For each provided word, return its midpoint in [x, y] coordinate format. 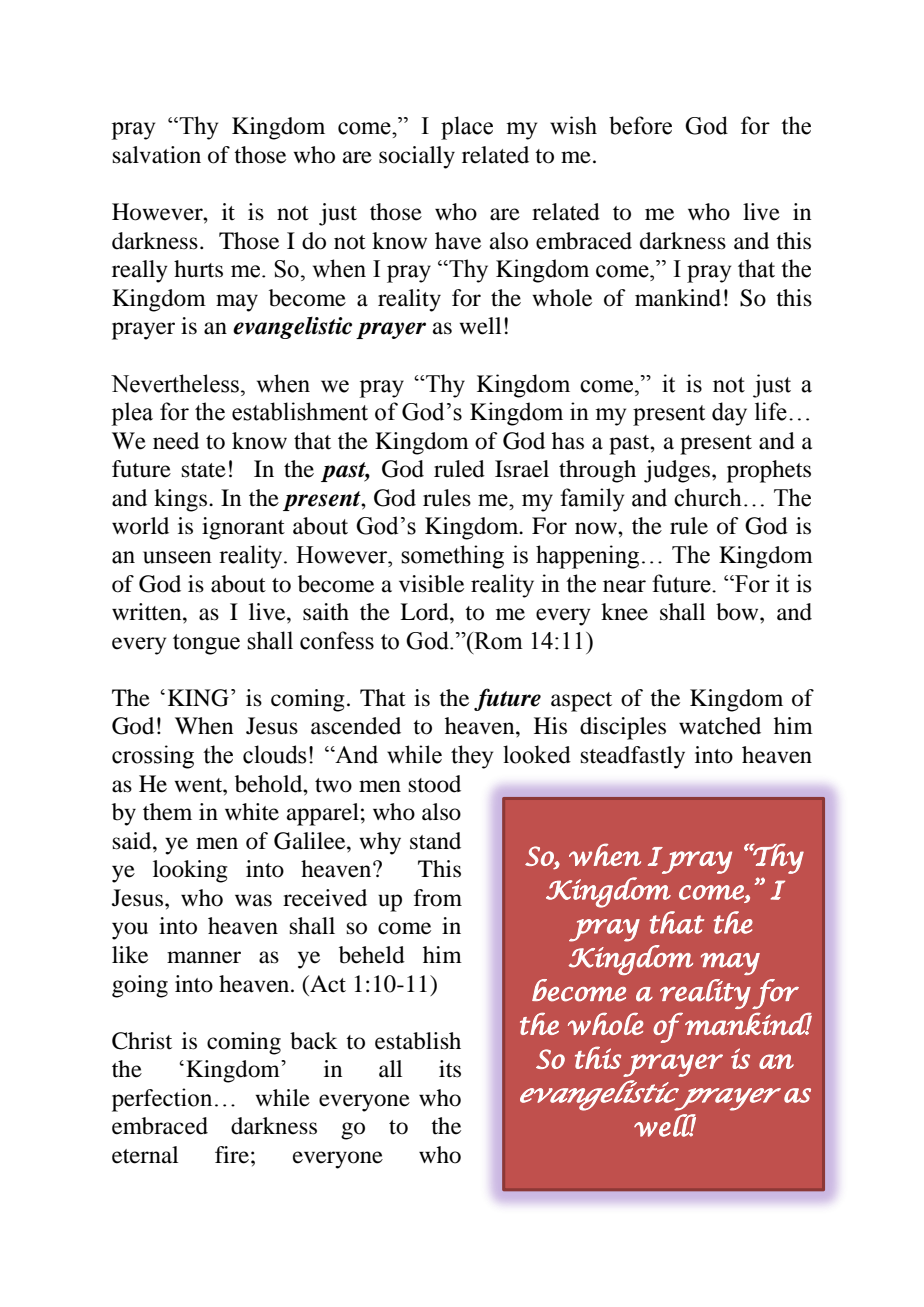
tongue [206, 644]
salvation [157, 155]
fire [232, 1155]
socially [417, 157]
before [640, 125]
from [438, 898]
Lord [425, 612]
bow [738, 612]
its [450, 1069]
